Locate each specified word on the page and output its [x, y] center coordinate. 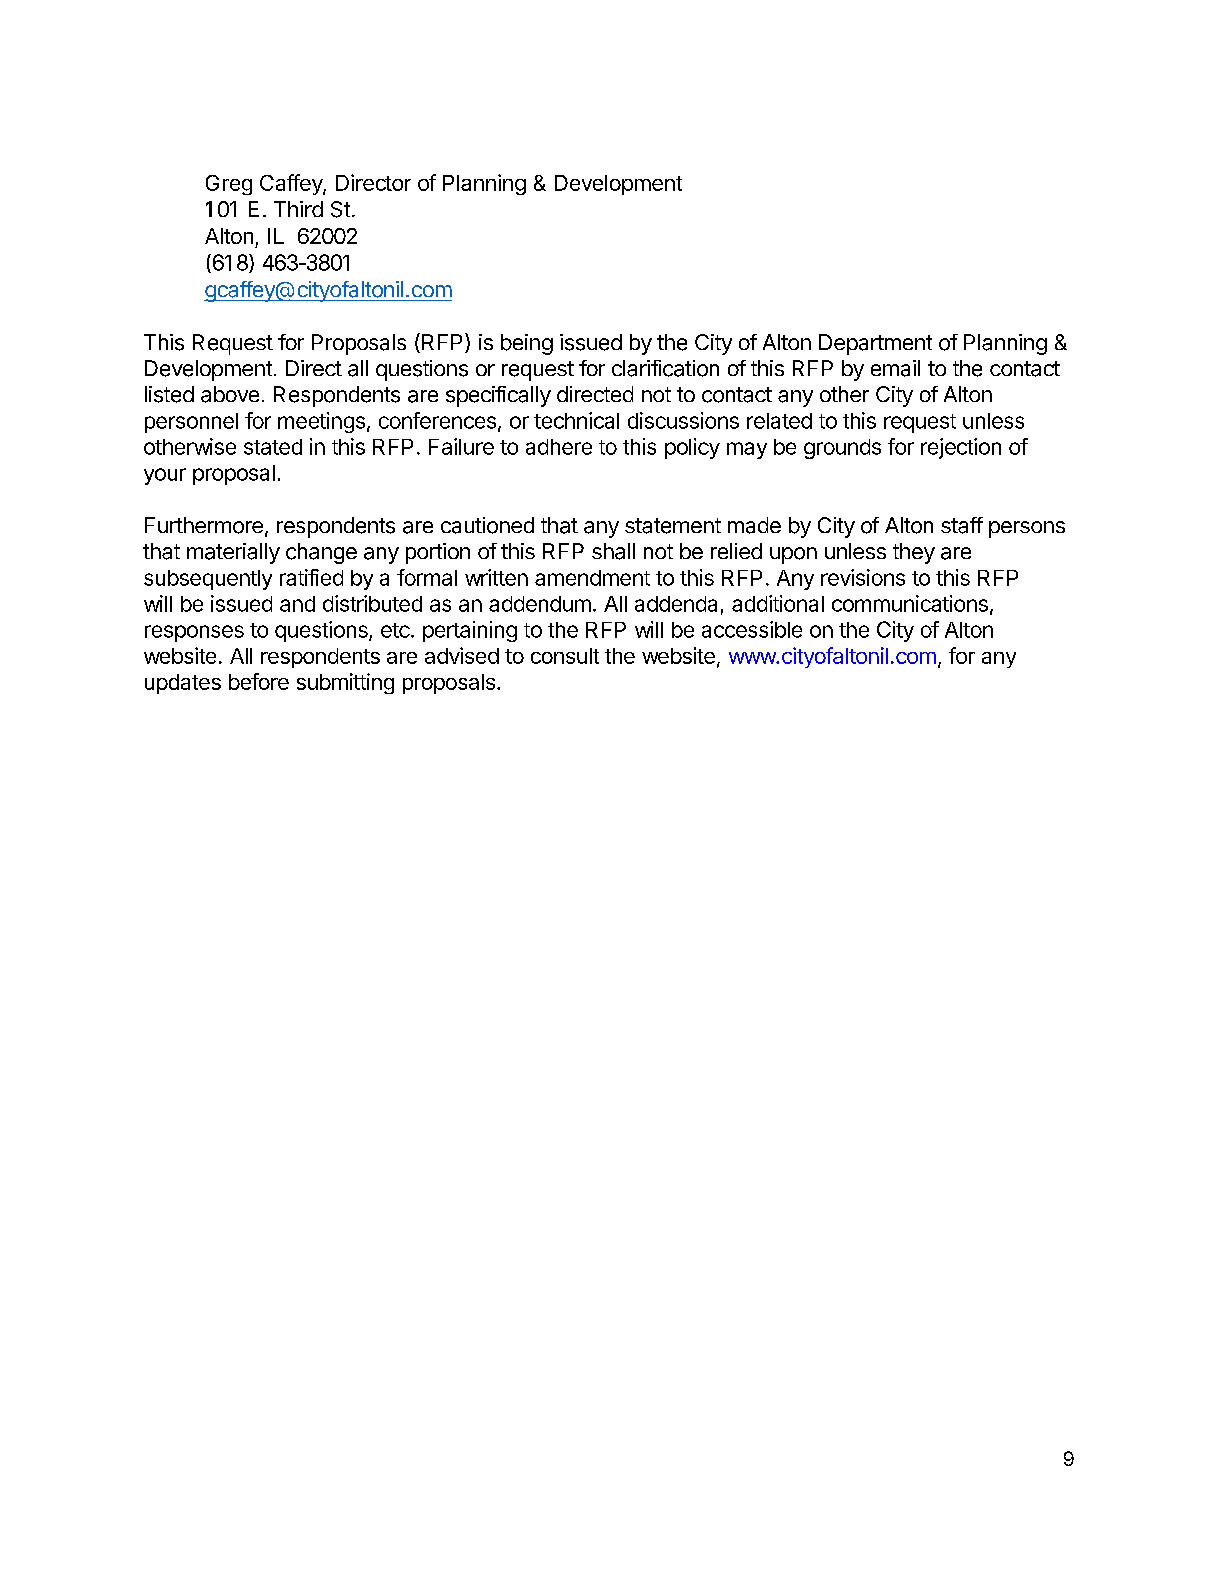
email [895, 368]
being [527, 344]
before [259, 681]
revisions [863, 577]
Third [298, 209]
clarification [665, 368]
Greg [229, 185]
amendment [592, 578]
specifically [498, 396]
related [779, 421]
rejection [961, 448]
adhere [559, 447]
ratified [311, 577]
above [230, 394]
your [165, 476]
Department [875, 344]
